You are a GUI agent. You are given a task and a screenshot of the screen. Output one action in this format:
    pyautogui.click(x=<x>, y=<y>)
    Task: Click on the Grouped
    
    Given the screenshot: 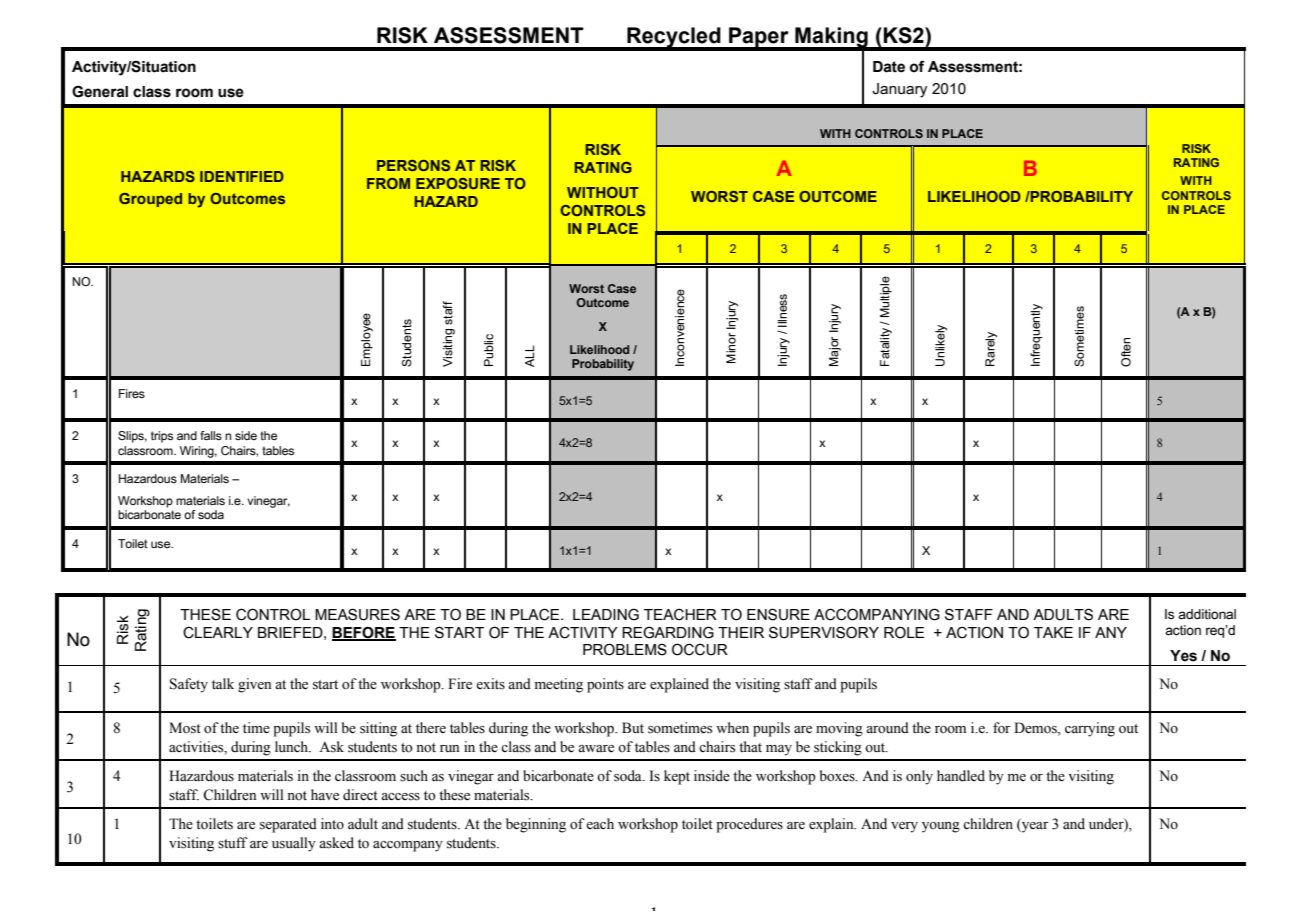 What is the action you would take?
    pyautogui.click(x=150, y=200)
